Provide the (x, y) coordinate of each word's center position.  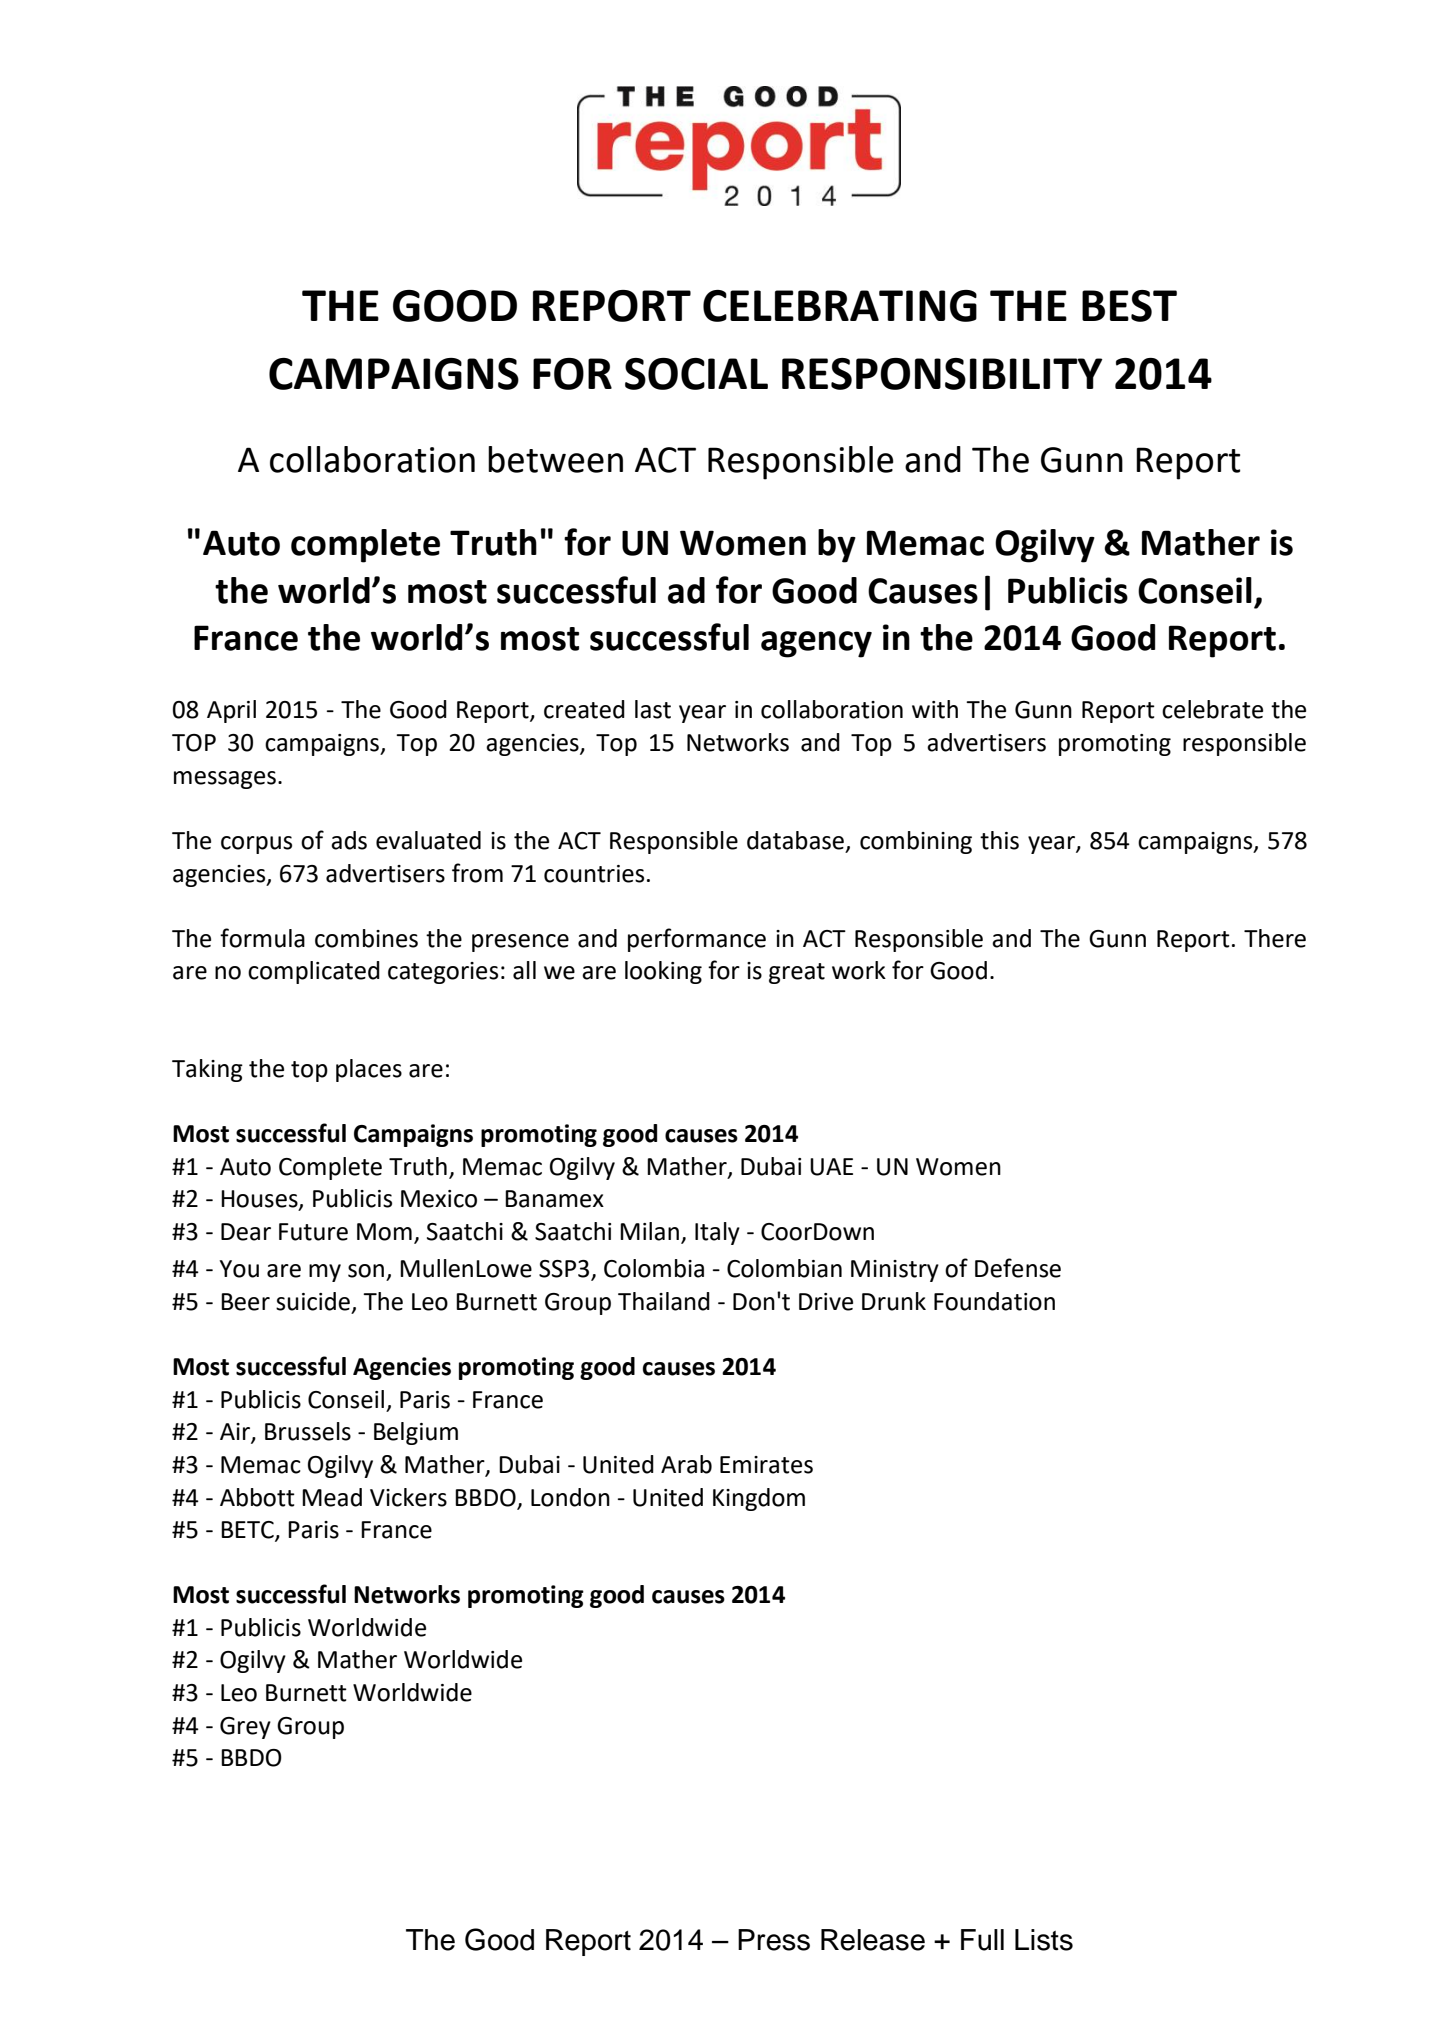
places (369, 1070)
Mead (332, 1497)
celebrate (1212, 709)
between (555, 459)
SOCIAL (696, 374)
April (231, 711)
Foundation (994, 1301)
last (653, 709)
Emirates (766, 1465)
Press (774, 1940)
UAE (831, 1167)
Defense (1018, 1268)
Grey (245, 1728)
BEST (1129, 306)
